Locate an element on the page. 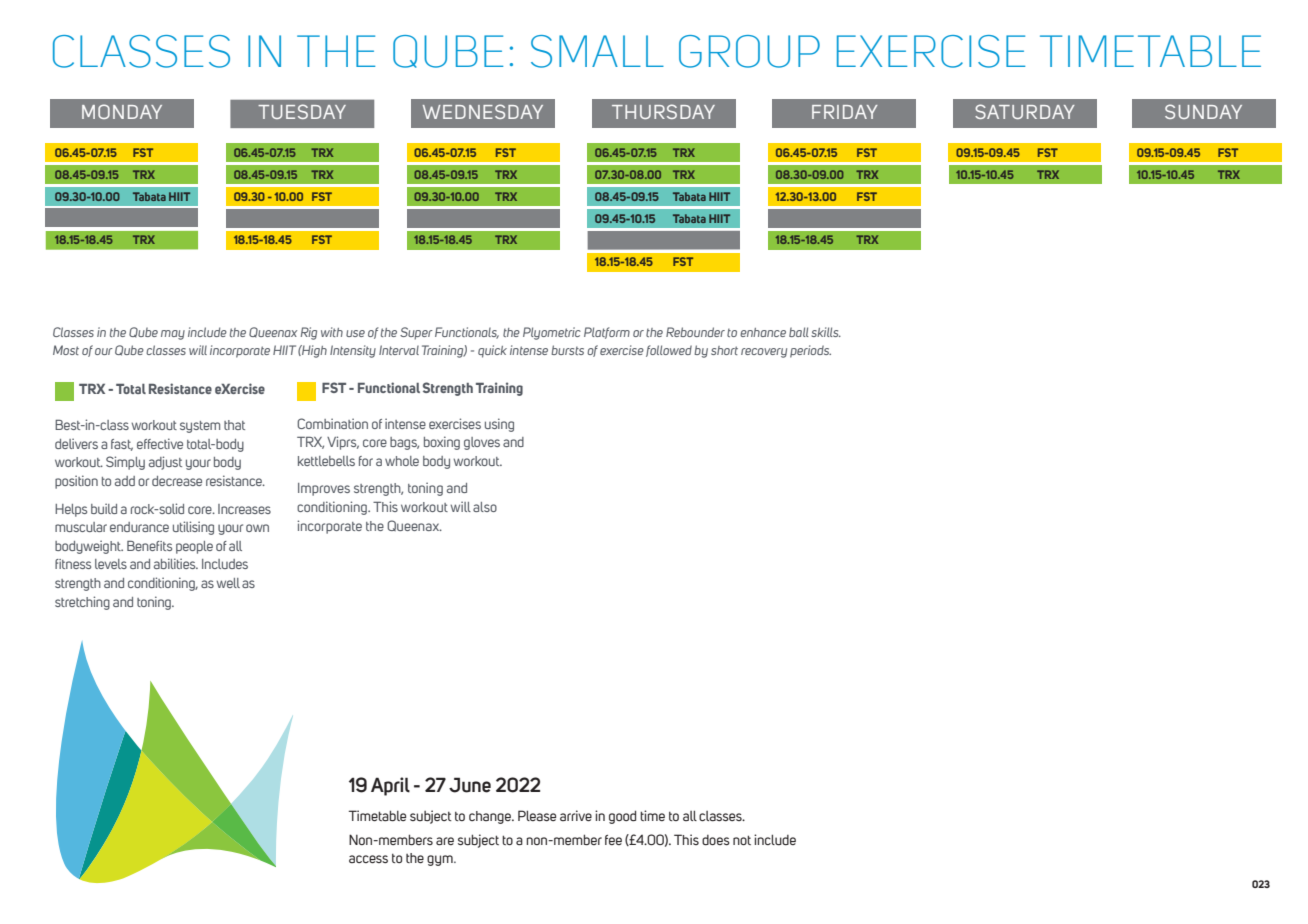 This image has height=924, width=1308. skills is located at coordinates (826, 332).
